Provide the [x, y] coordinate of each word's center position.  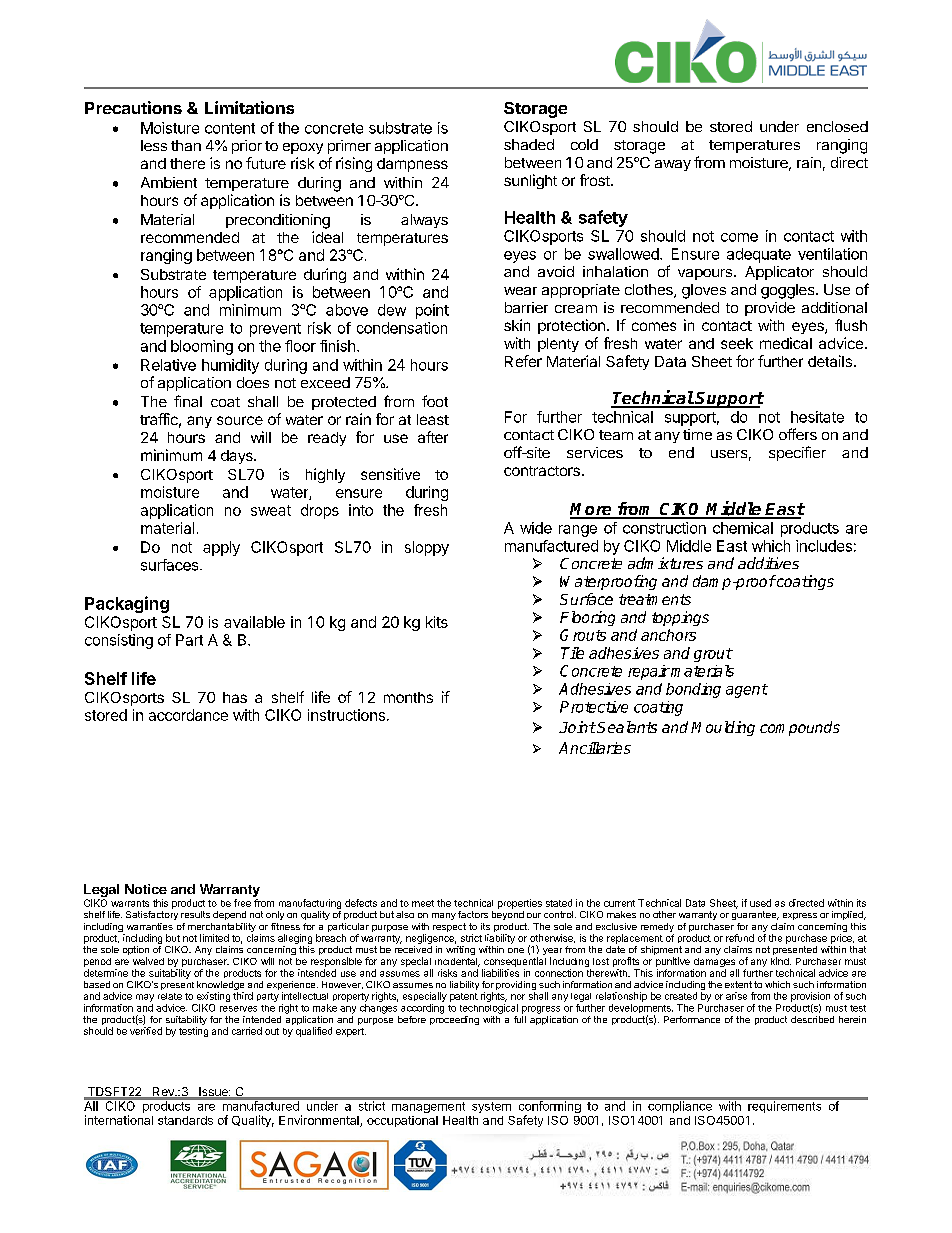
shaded [529, 144]
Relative [168, 365]
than [186, 145]
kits [437, 622]
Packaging [127, 604]
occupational [402, 1121]
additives [768, 563]
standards [185, 1120]
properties [520, 904]
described [812, 1019]
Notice [146, 889]
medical [786, 343]
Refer [523, 361]
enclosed [837, 126]
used [760, 903]
